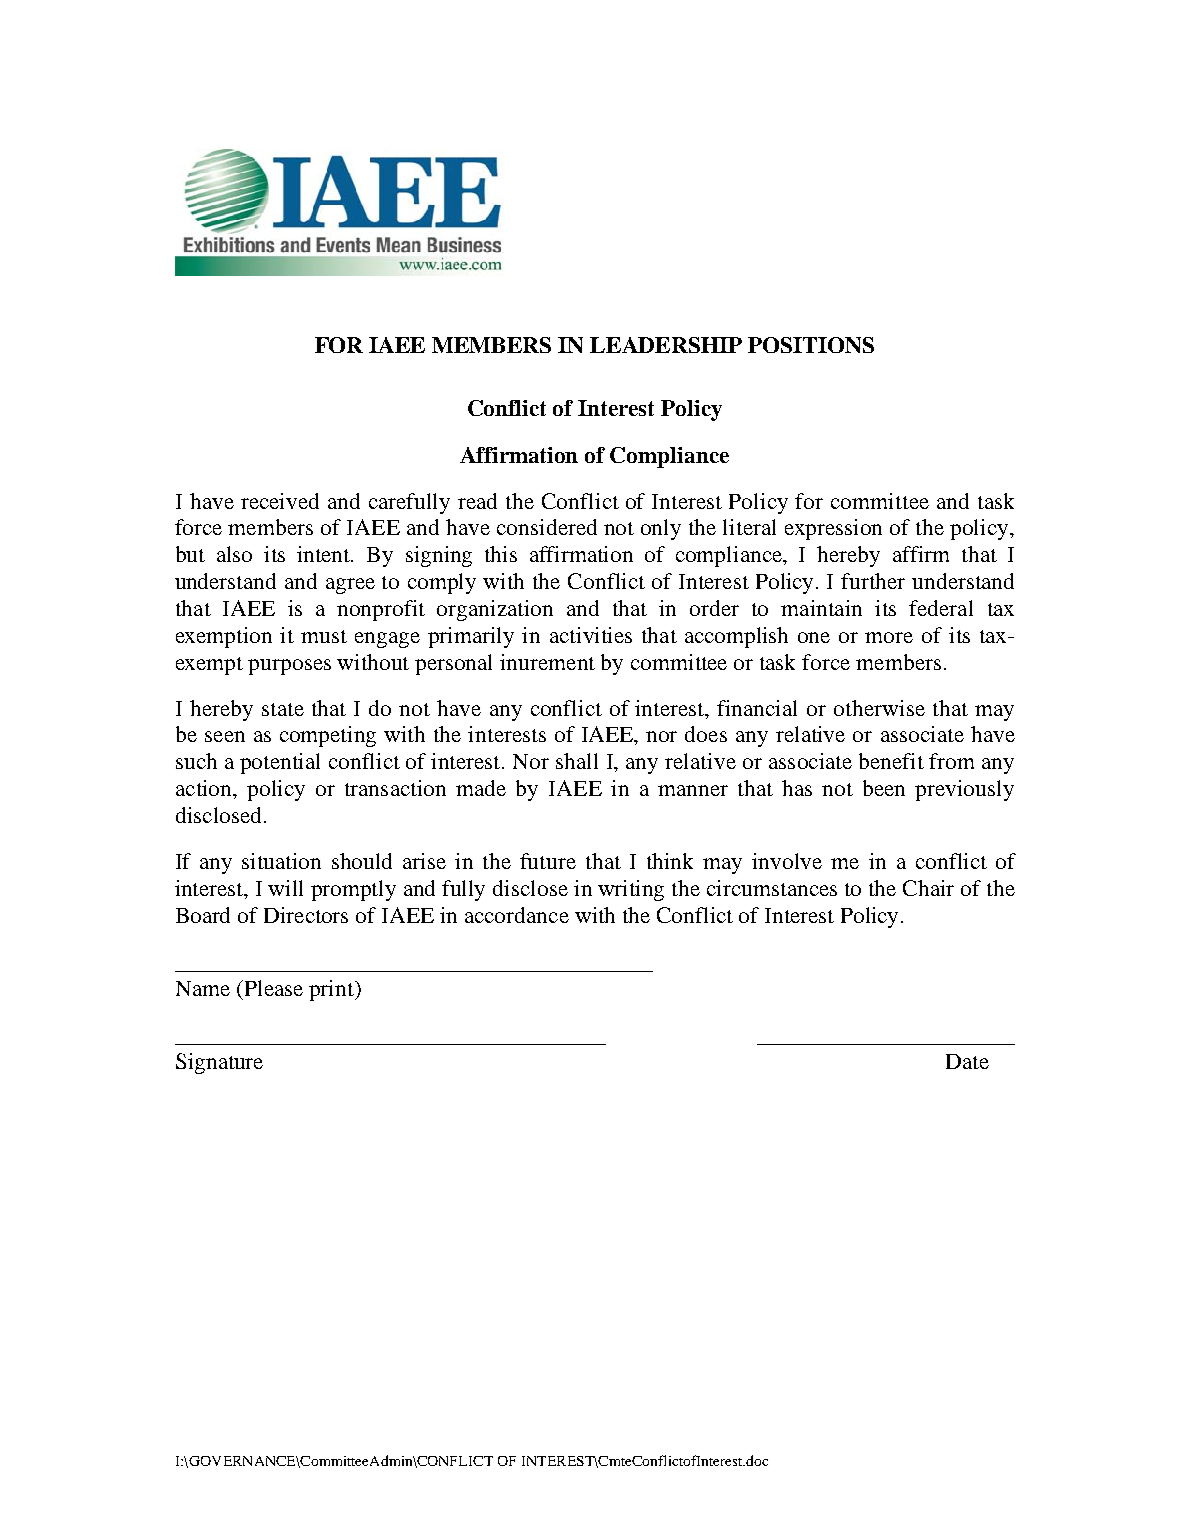  What do you see at coordinates (219, 1063) in the image?
I see `Signature` at bounding box center [219, 1063].
